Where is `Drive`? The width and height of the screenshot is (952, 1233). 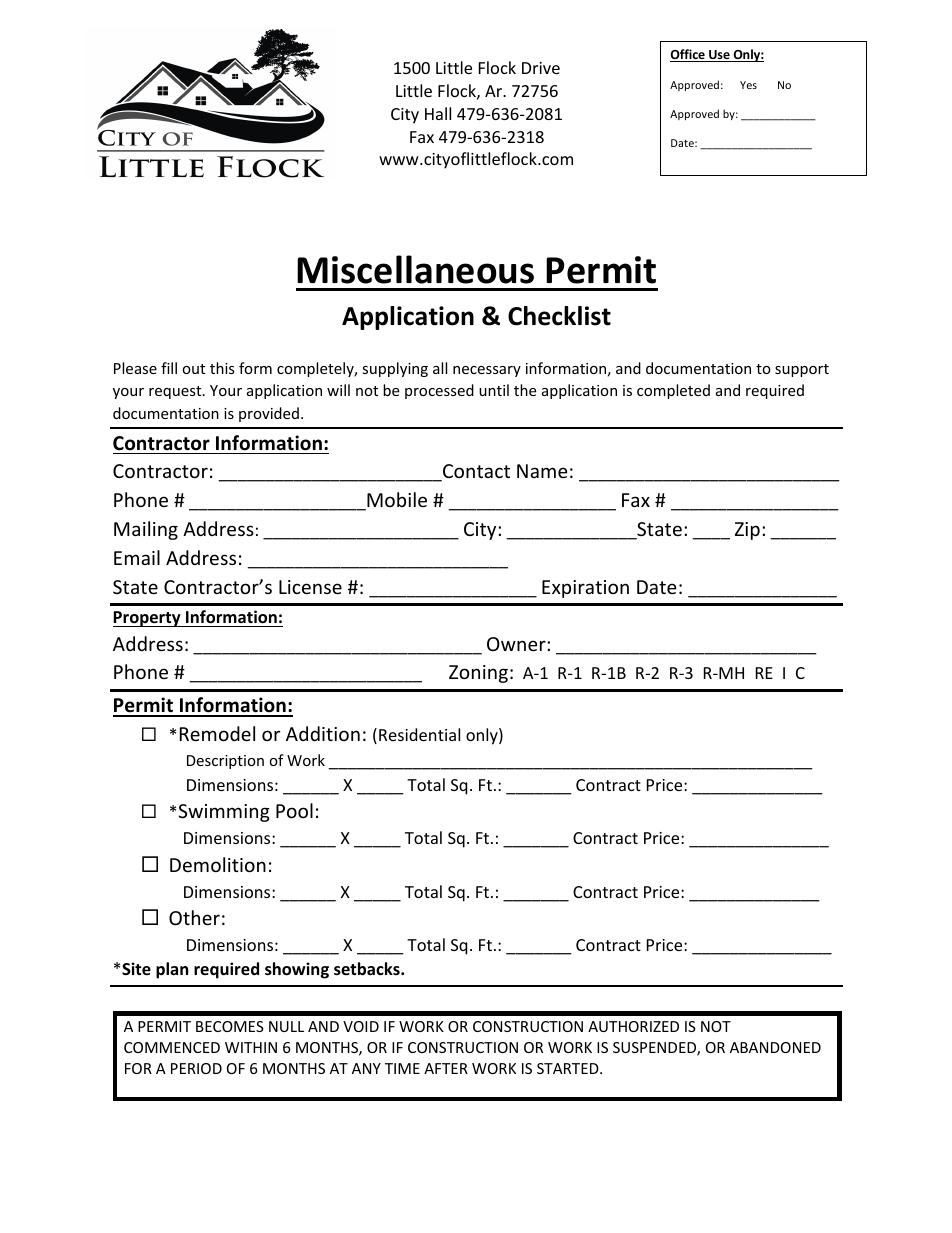 Drive is located at coordinates (541, 68).
